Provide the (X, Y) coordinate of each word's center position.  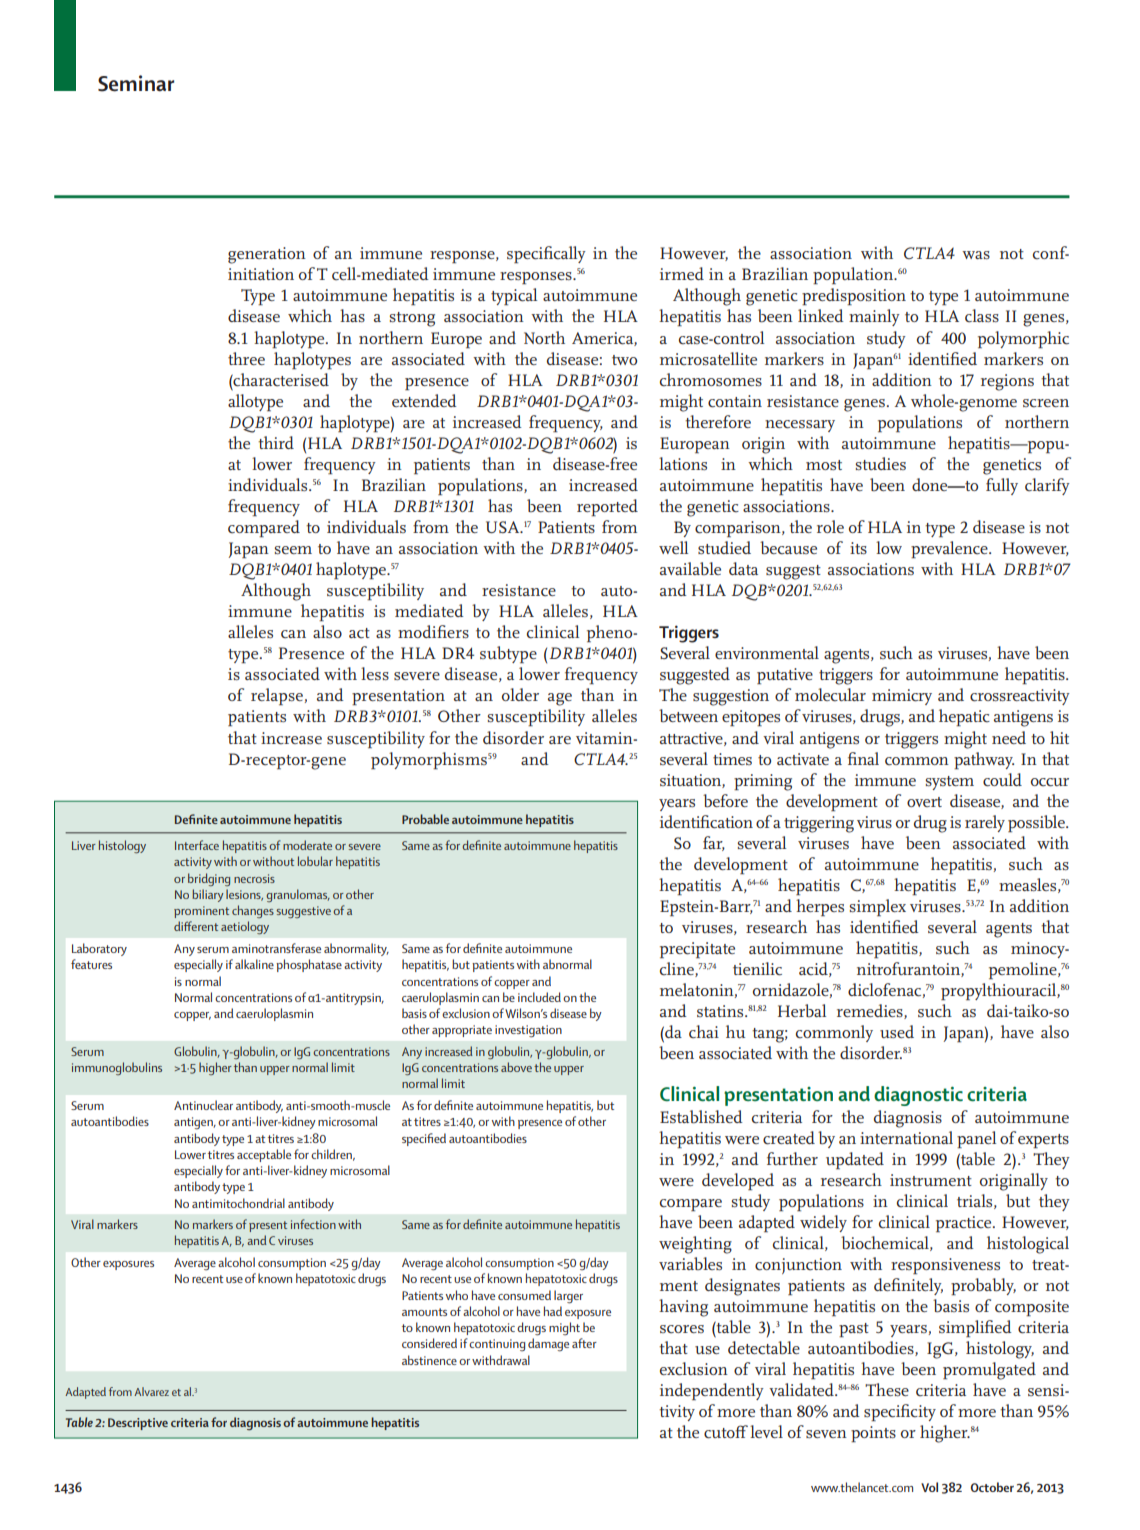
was (976, 255)
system (950, 783)
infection (313, 1224)
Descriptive (138, 1424)
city (922, 1413)
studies (881, 463)
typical (514, 297)
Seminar (136, 83)
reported (607, 508)
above (516, 1067)
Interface (197, 845)
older (520, 694)
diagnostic (918, 1096)
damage (548, 1345)
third (276, 442)
